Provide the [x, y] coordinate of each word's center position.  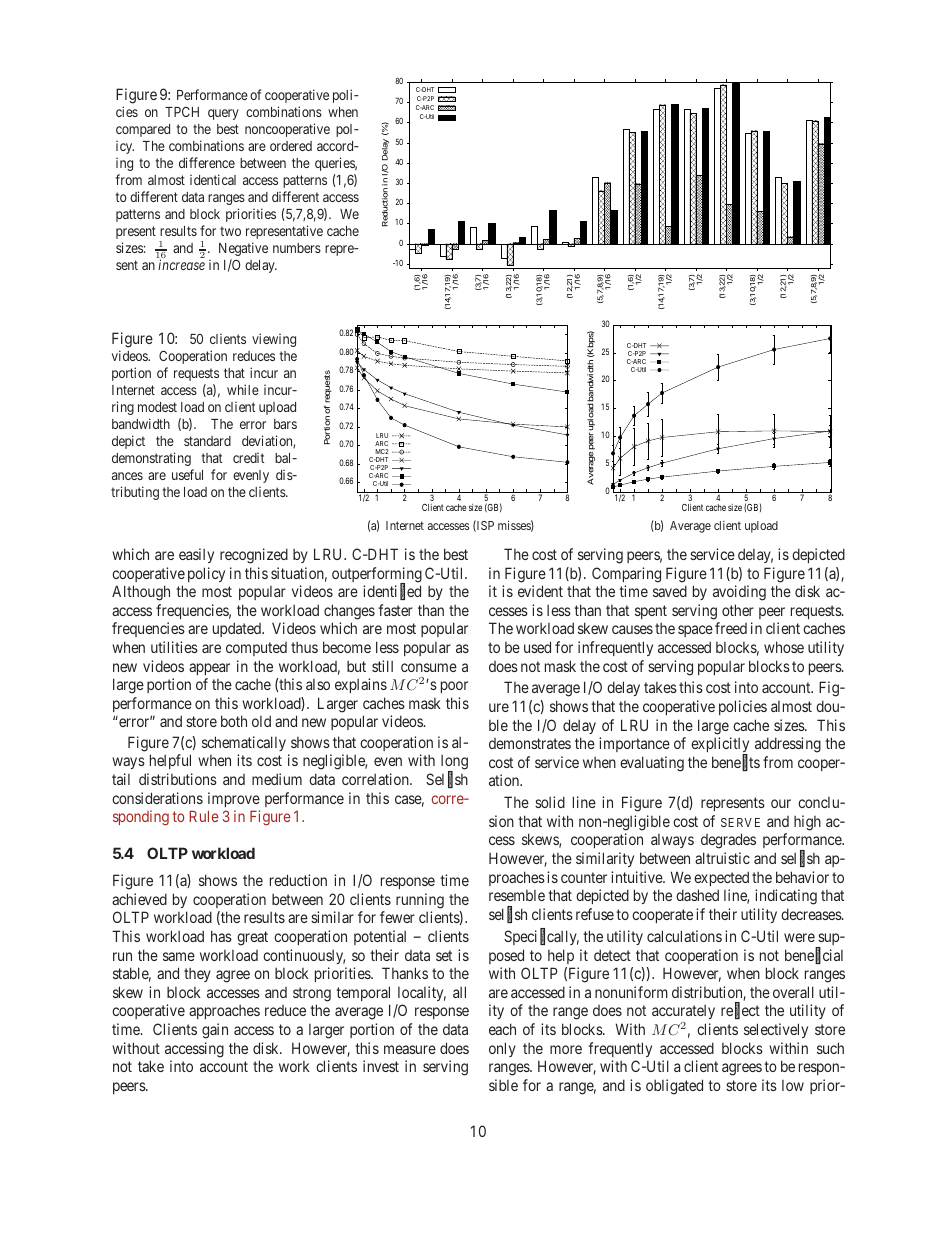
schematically [244, 743]
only [502, 1049]
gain [215, 1031]
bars [285, 424]
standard [207, 441]
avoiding [739, 593]
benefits [736, 763]
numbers [297, 248]
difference [207, 162]
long [454, 764]
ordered [291, 146]
